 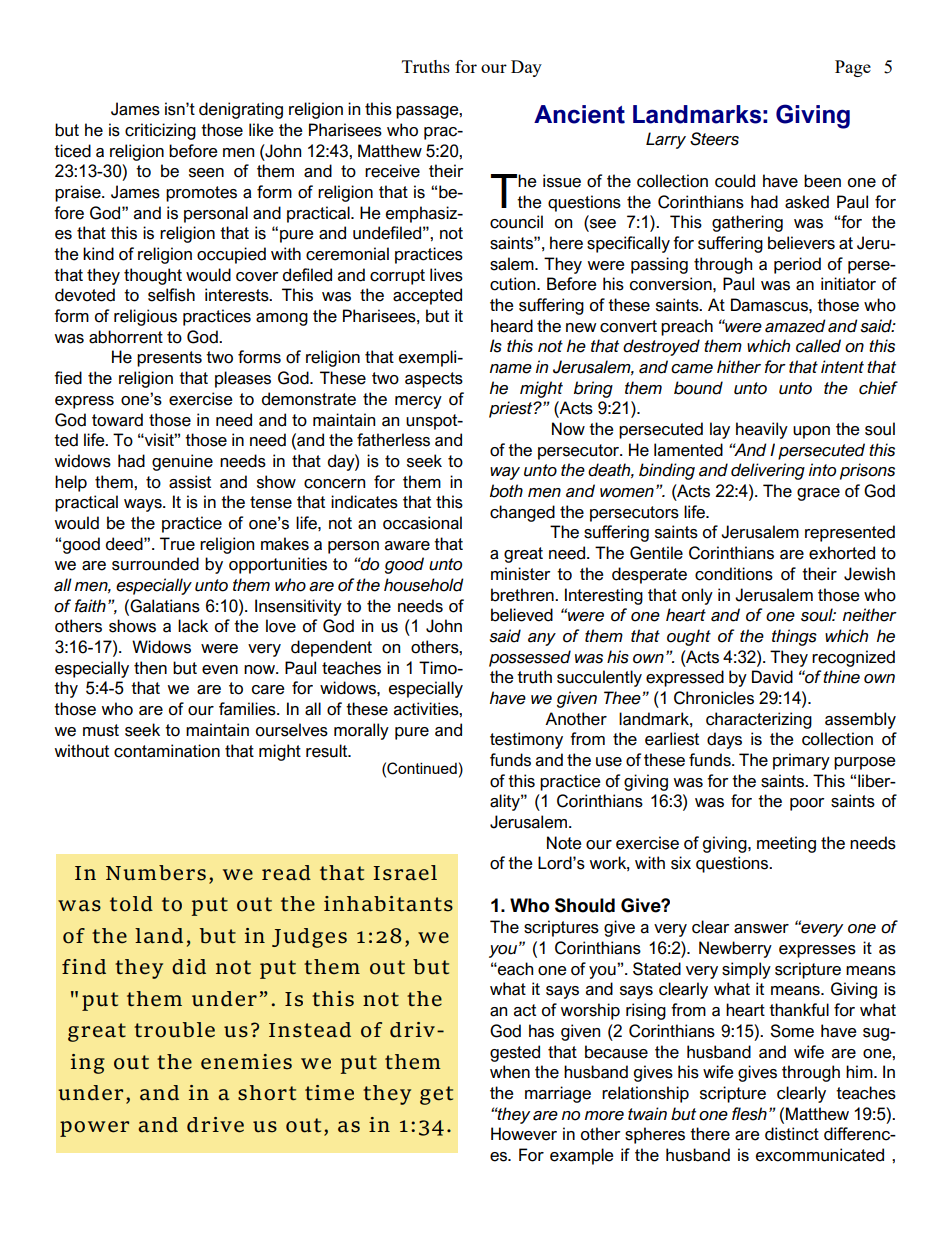 What do you see at coordinates (564, 843) in the page?
I see `Note` at bounding box center [564, 843].
